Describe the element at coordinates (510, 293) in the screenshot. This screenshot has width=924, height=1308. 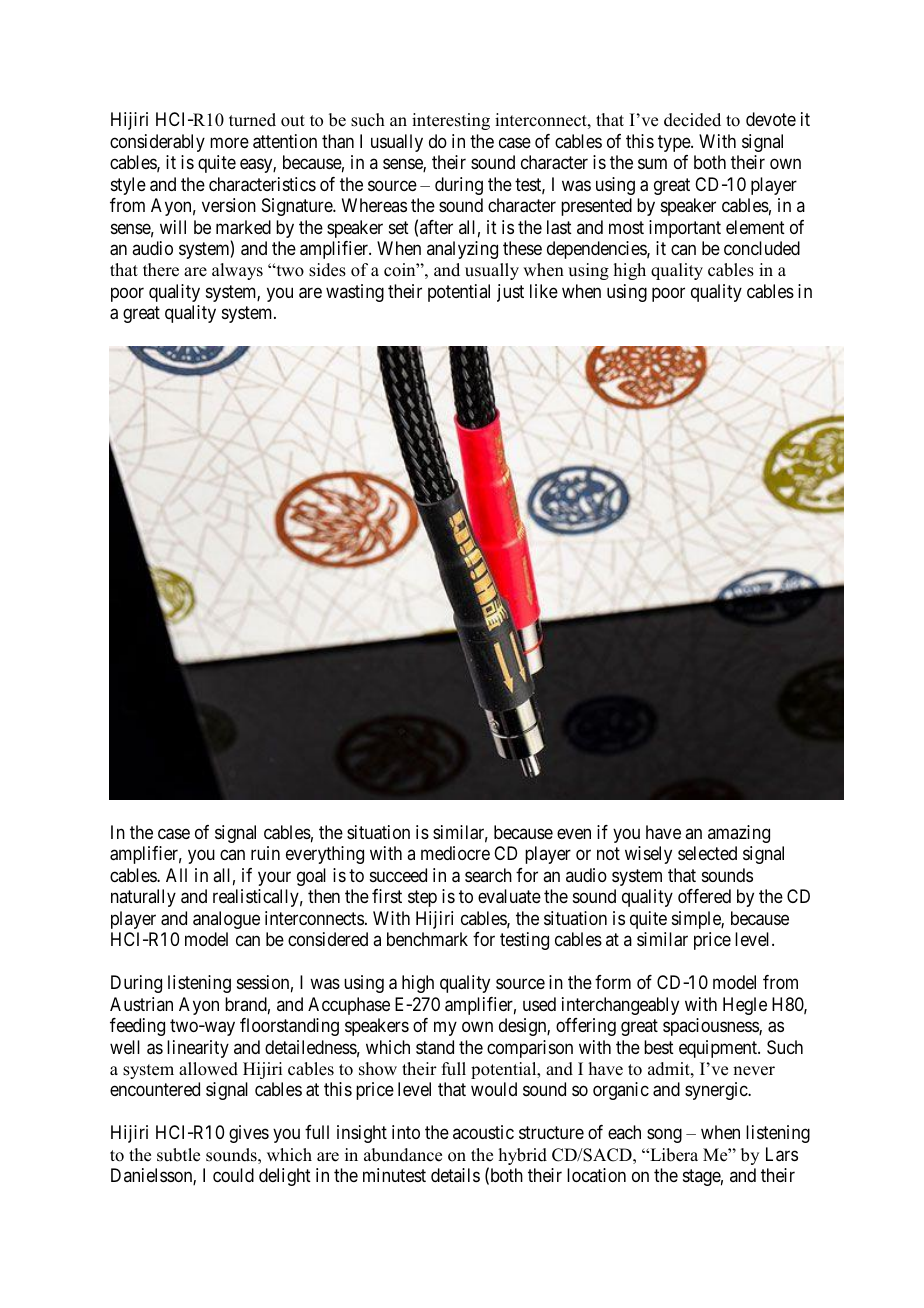
I see `just` at that location.
